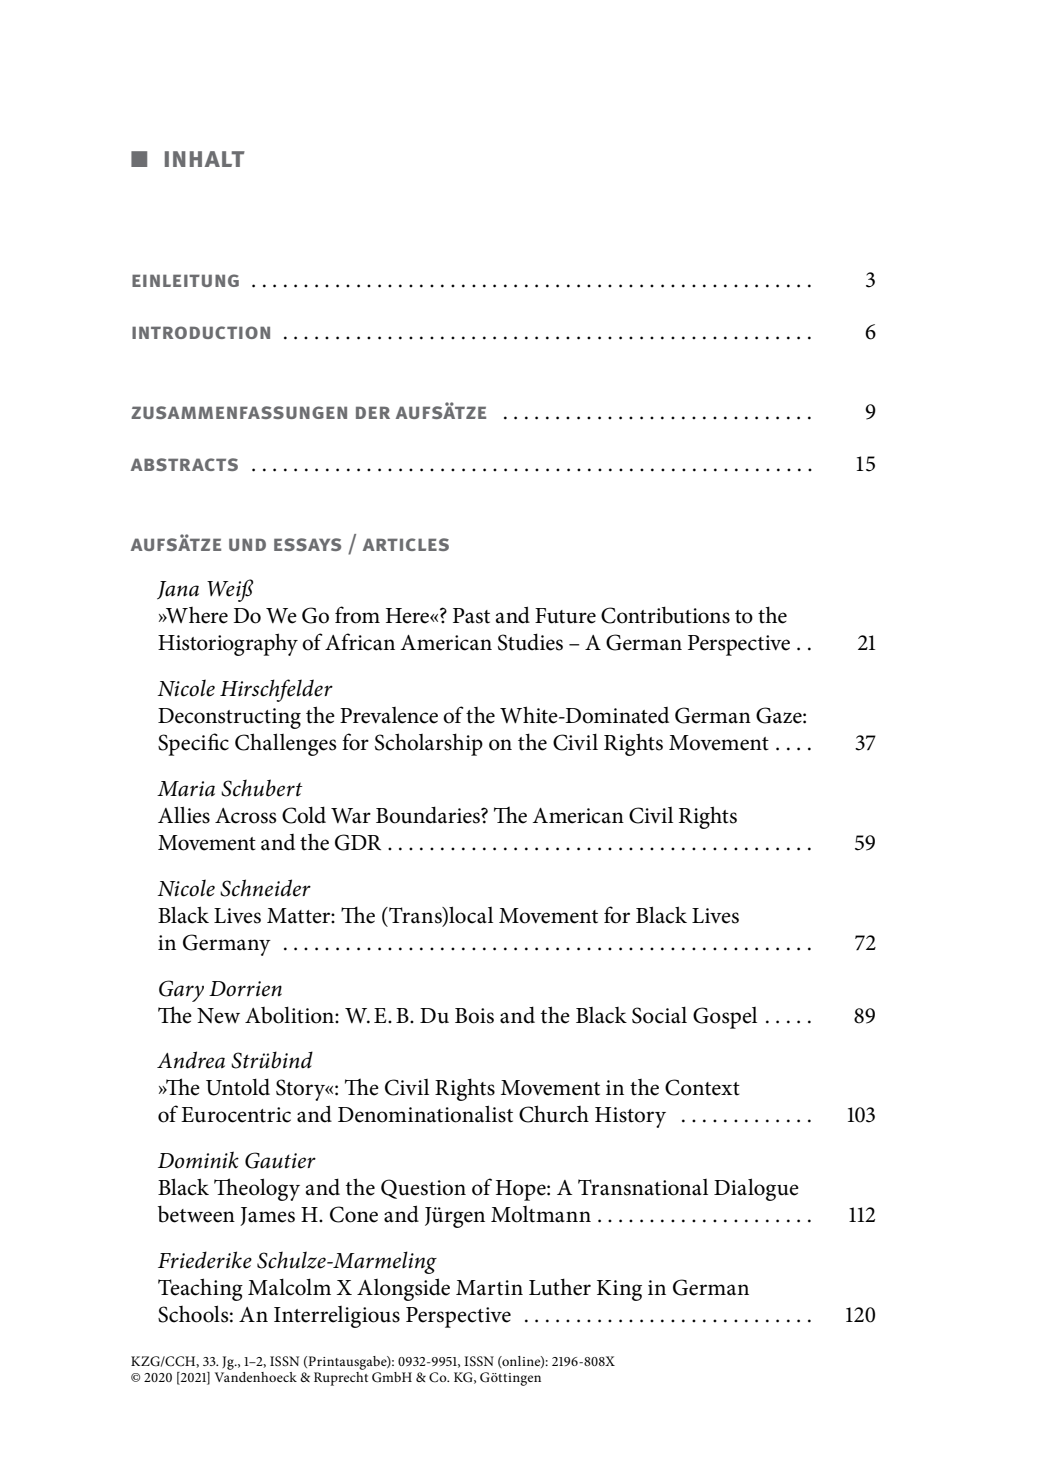  Describe the element at coordinates (565, 616) in the screenshot. I see `Future` at that location.
